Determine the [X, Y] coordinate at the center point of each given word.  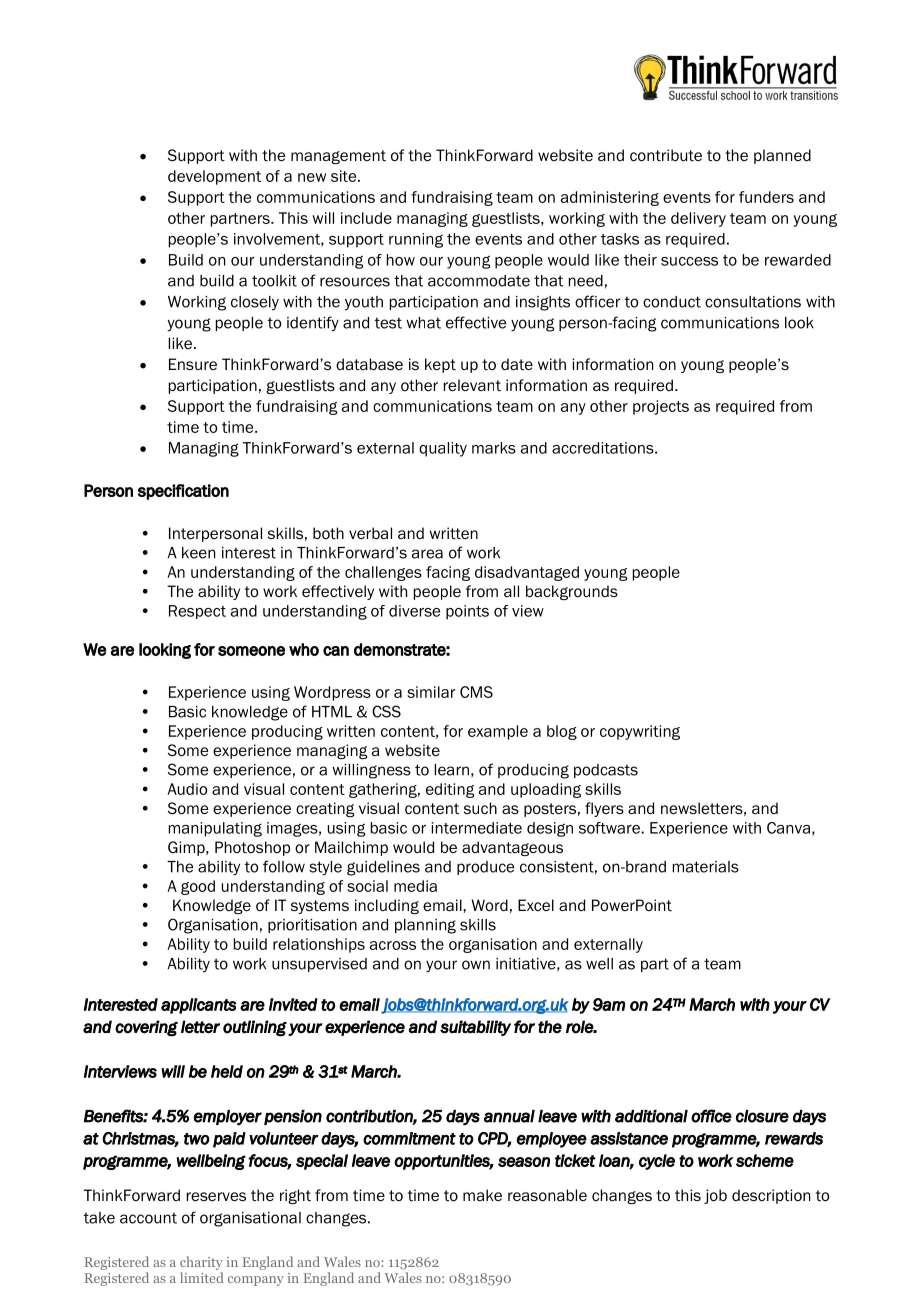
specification [183, 492]
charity [201, 1263]
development [214, 177]
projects [661, 407]
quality [443, 449]
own [476, 965]
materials [706, 867]
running [416, 240]
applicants [199, 1006]
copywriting [640, 732]
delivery [698, 219]
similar [431, 692]
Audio [187, 789]
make [482, 1195]
